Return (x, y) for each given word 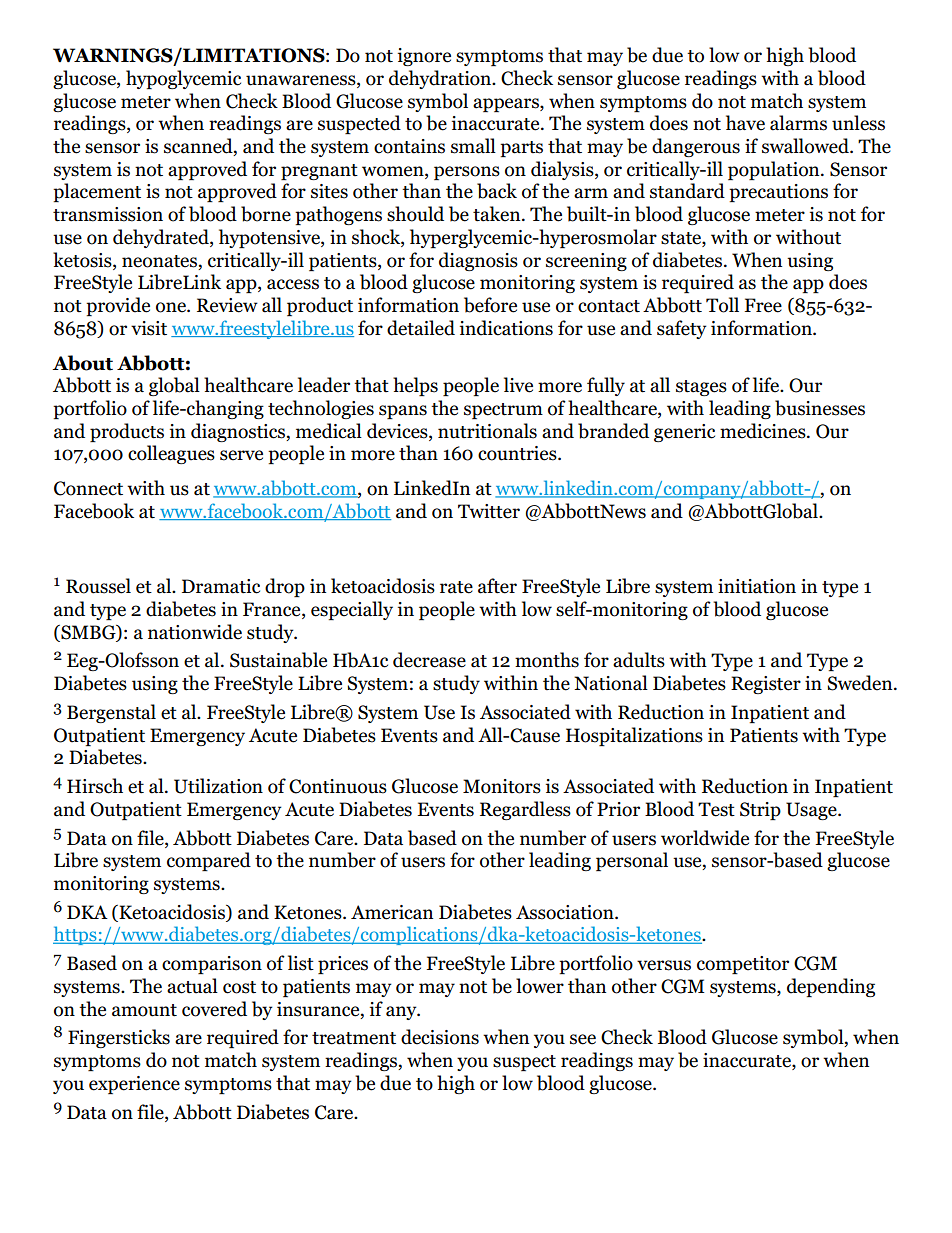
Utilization (218, 786)
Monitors (502, 786)
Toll (722, 305)
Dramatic (221, 586)
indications (506, 328)
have (745, 123)
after (497, 586)
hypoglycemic (183, 79)
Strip (760, 811)
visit (149, 328)
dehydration (441, 79)
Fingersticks (119, 1038)
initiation (757, 586)
